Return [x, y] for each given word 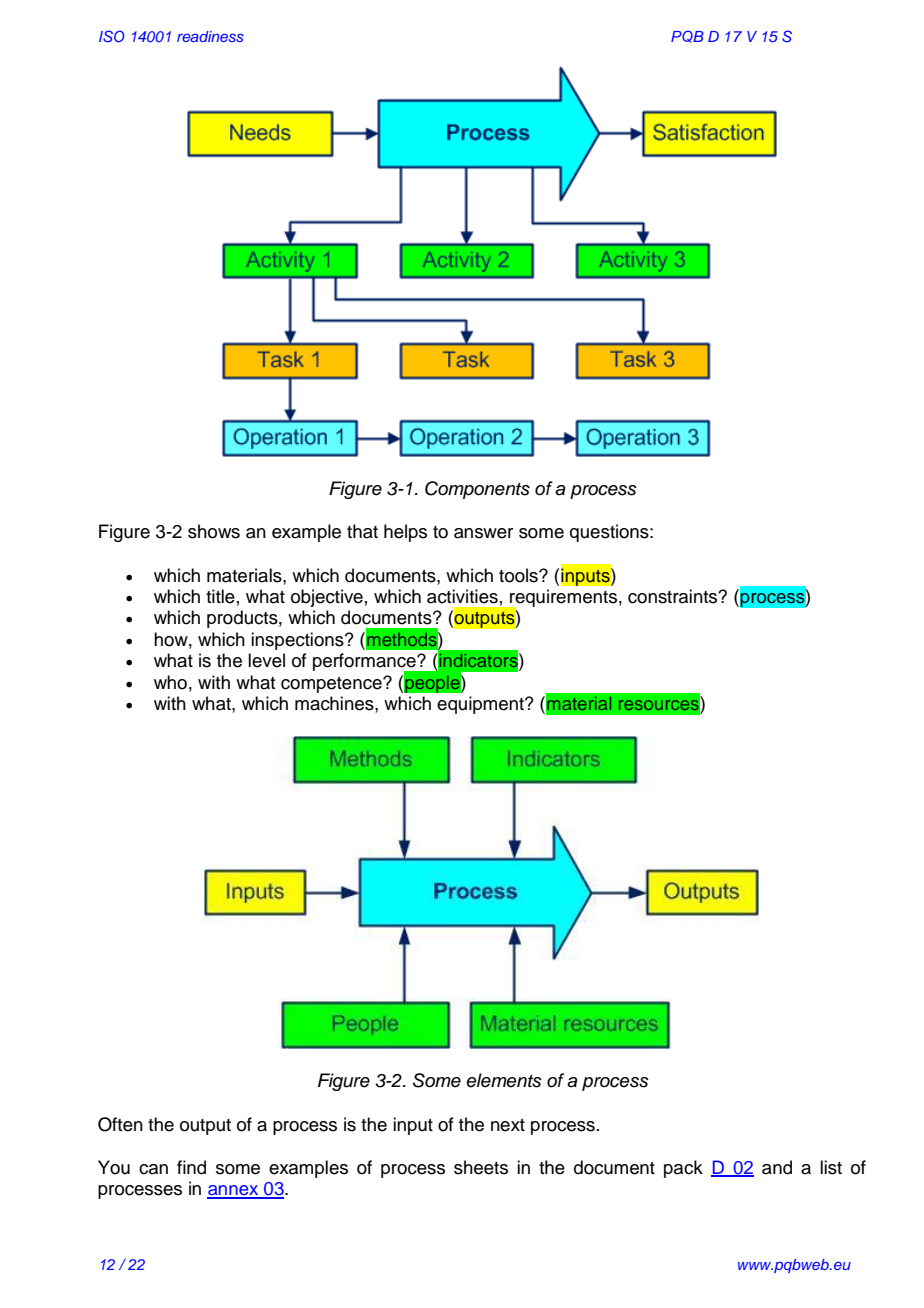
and [777, 1167]
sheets [481, 1167]
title [220, 596]
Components [477, 490]
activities [462, 596]
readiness [210, 36]
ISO [112, 36]
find [191, 1167]
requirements [562, 599]
